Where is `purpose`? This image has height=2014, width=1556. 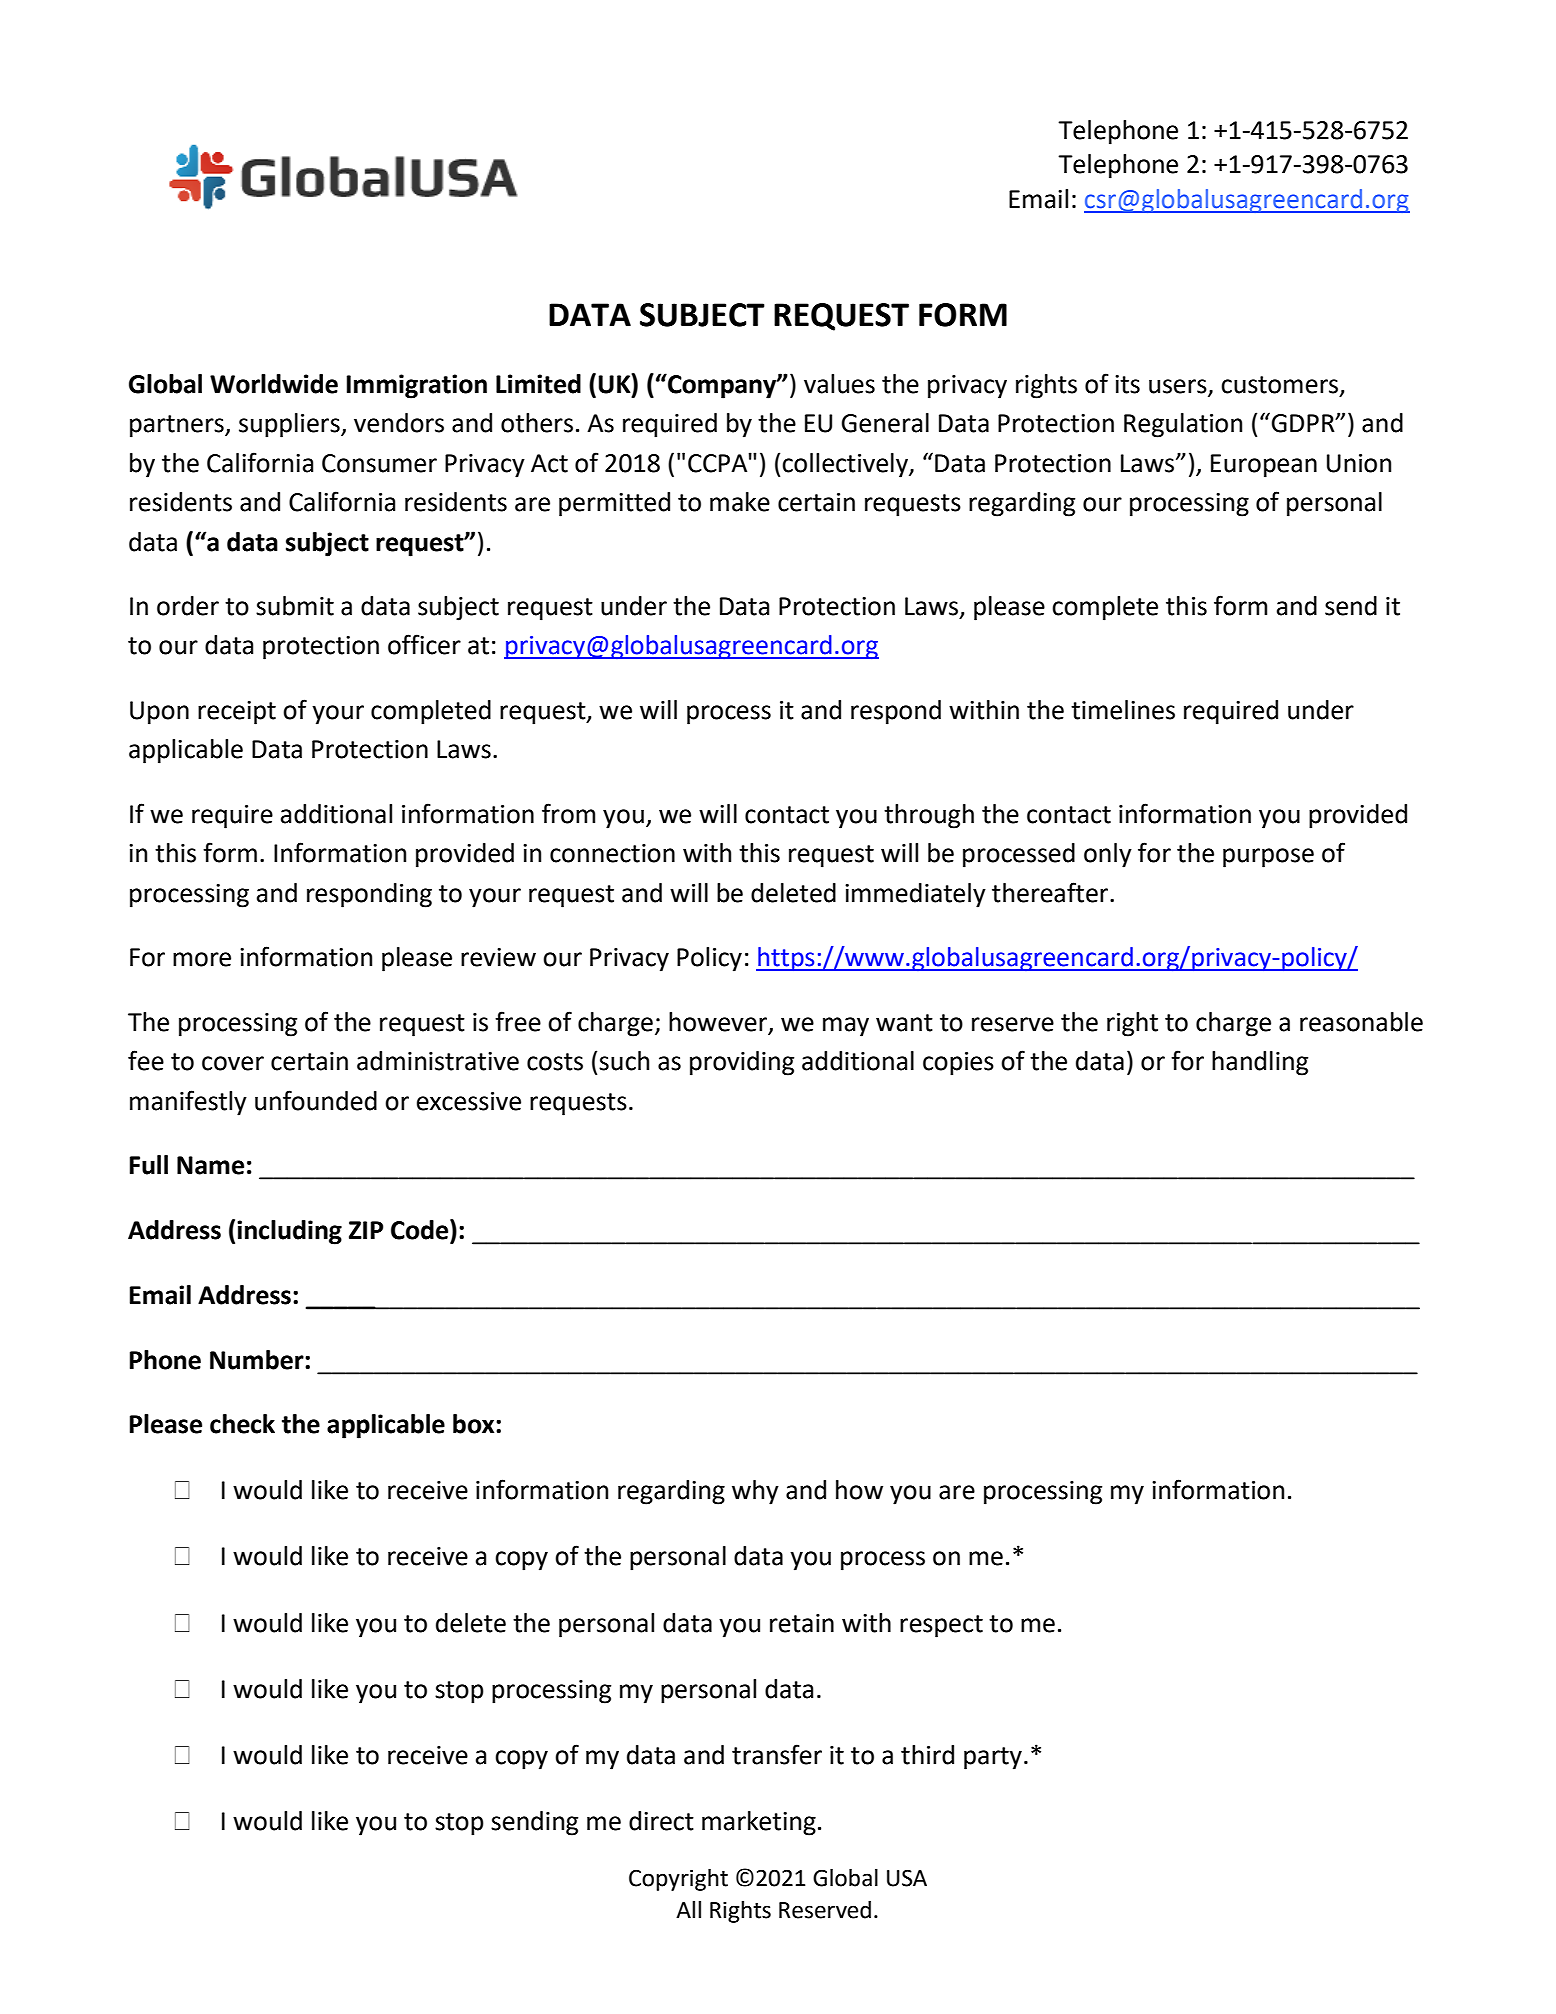 purpose is located at coordinates (1268, 858).
